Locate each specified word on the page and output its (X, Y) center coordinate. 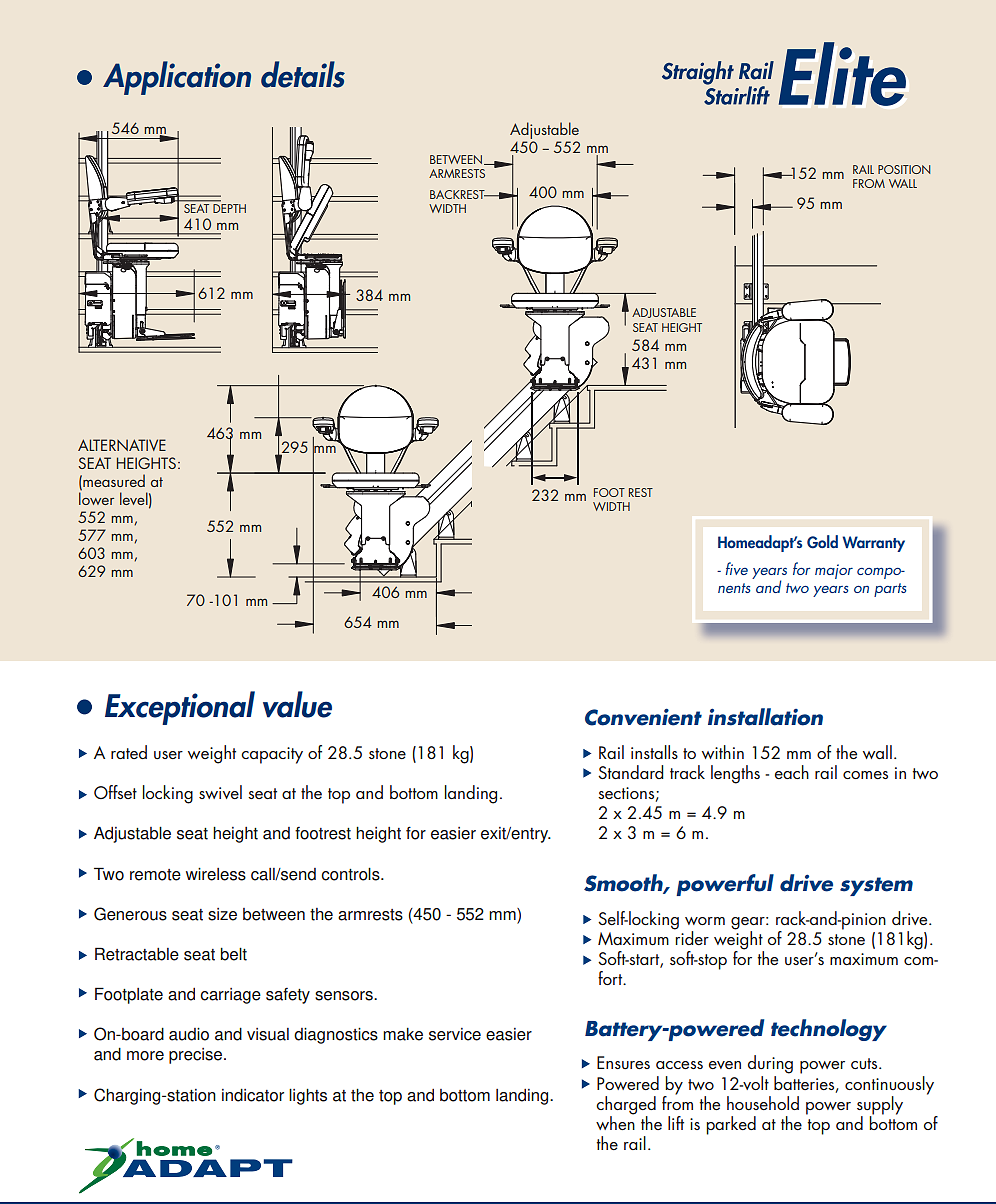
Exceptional (180, 708)
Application (177, 78)
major (834, 571)
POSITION (904, 169)
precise (197, 1056)
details (303, 74)
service (455, 1034)
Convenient (643, 717)
